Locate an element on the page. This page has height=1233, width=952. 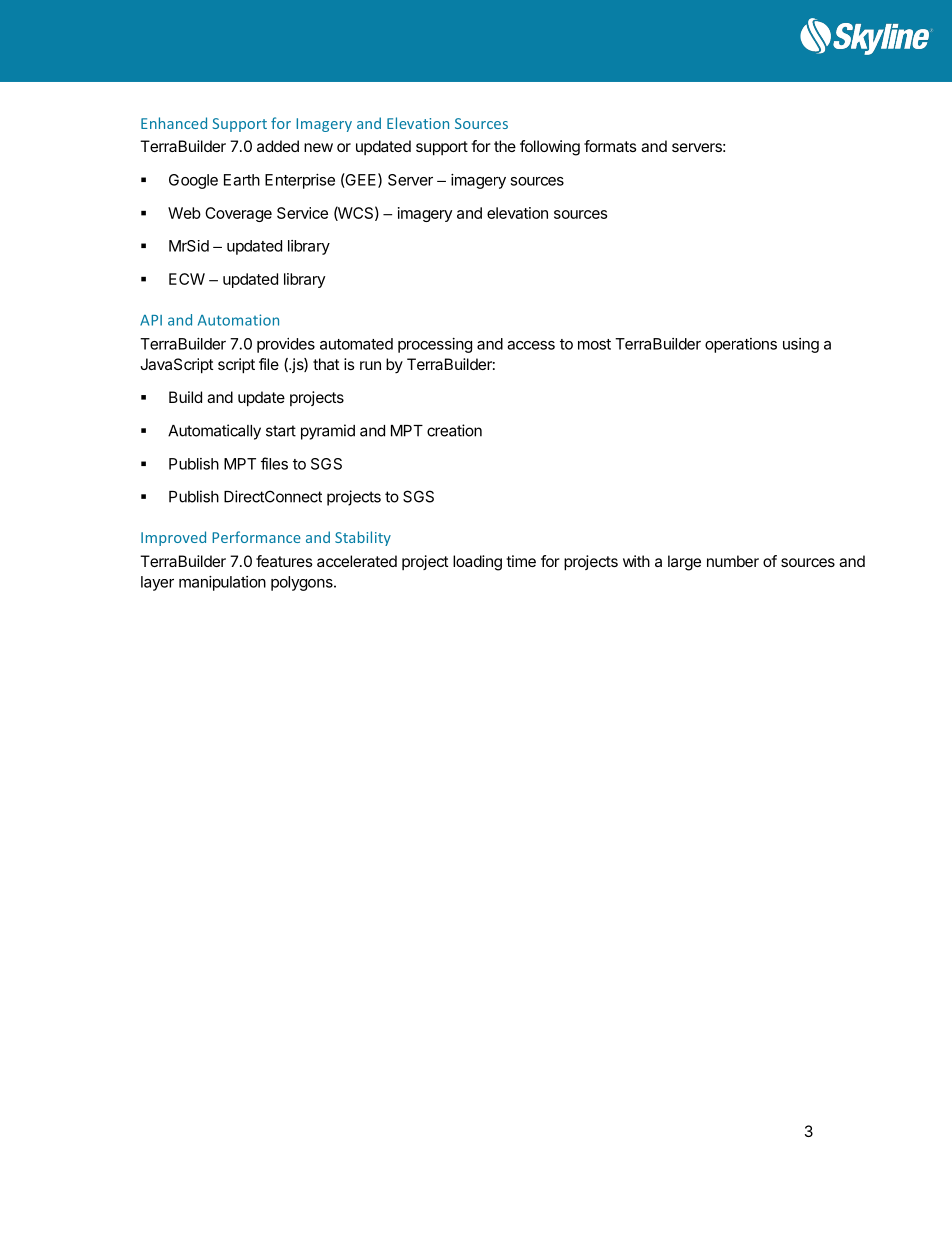
provides is located at coordinates (286, 345).
